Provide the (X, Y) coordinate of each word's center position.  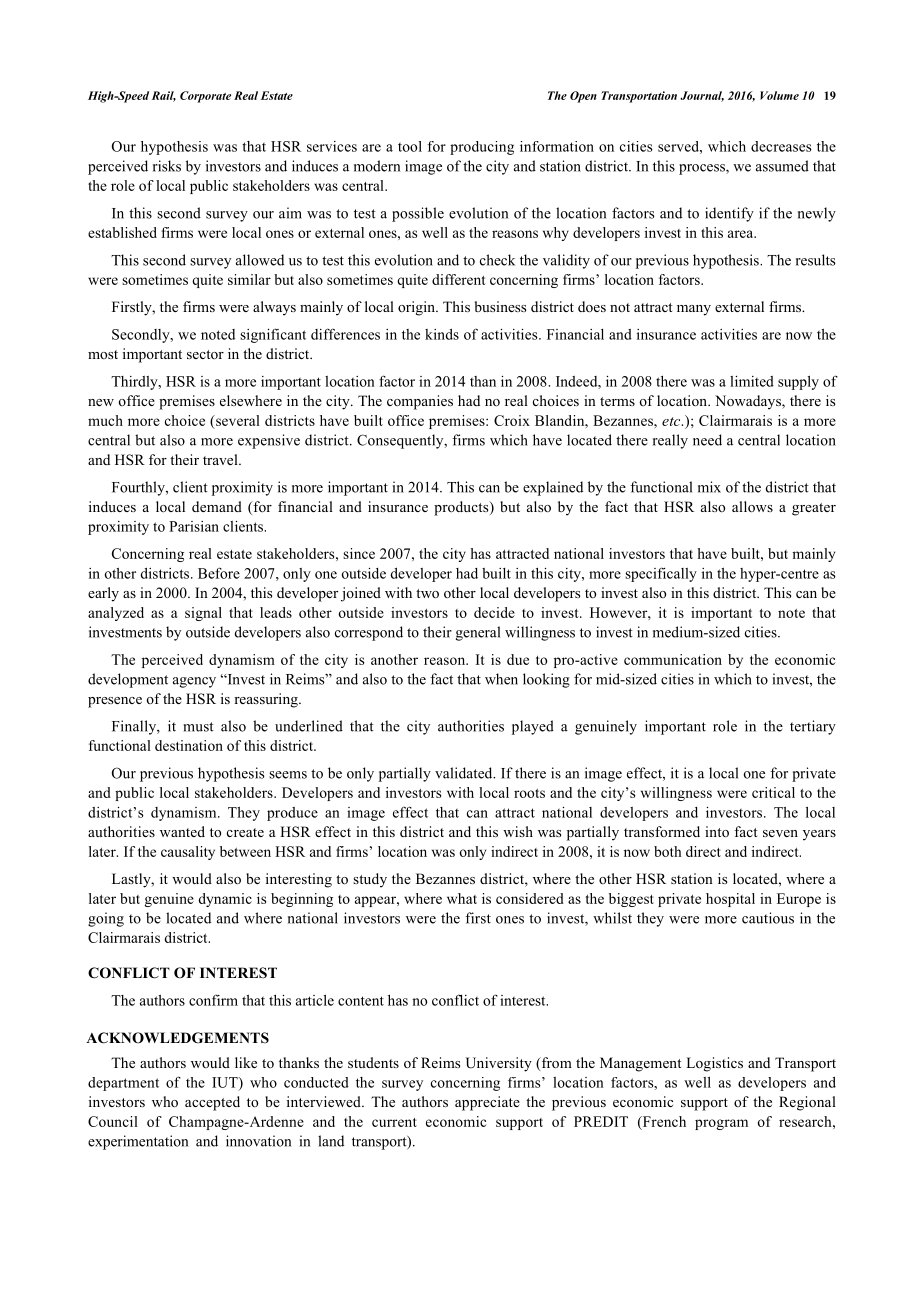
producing (482, 148)
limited (752, 381)
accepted (212, 1103)
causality (188, 853)
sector (205, 354)
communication (673, 659)
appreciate (487, 1103)
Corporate (205, 97)
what (462, 898)
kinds (442, 334)
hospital (730, 900)
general (478, 633)
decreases (781, 146)
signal (203, 614)
